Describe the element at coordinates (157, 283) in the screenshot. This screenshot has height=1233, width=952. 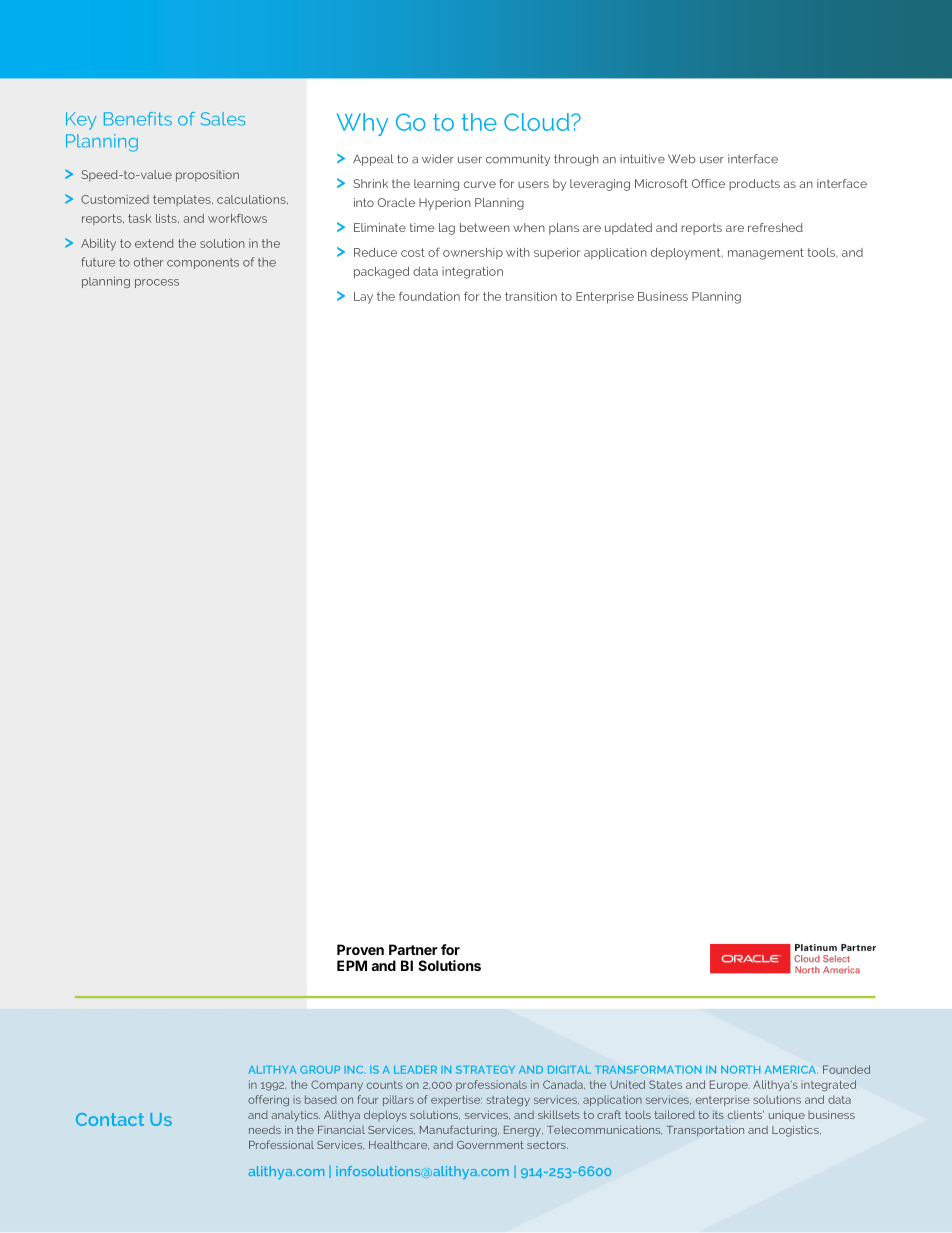
I see `process` at that location.
